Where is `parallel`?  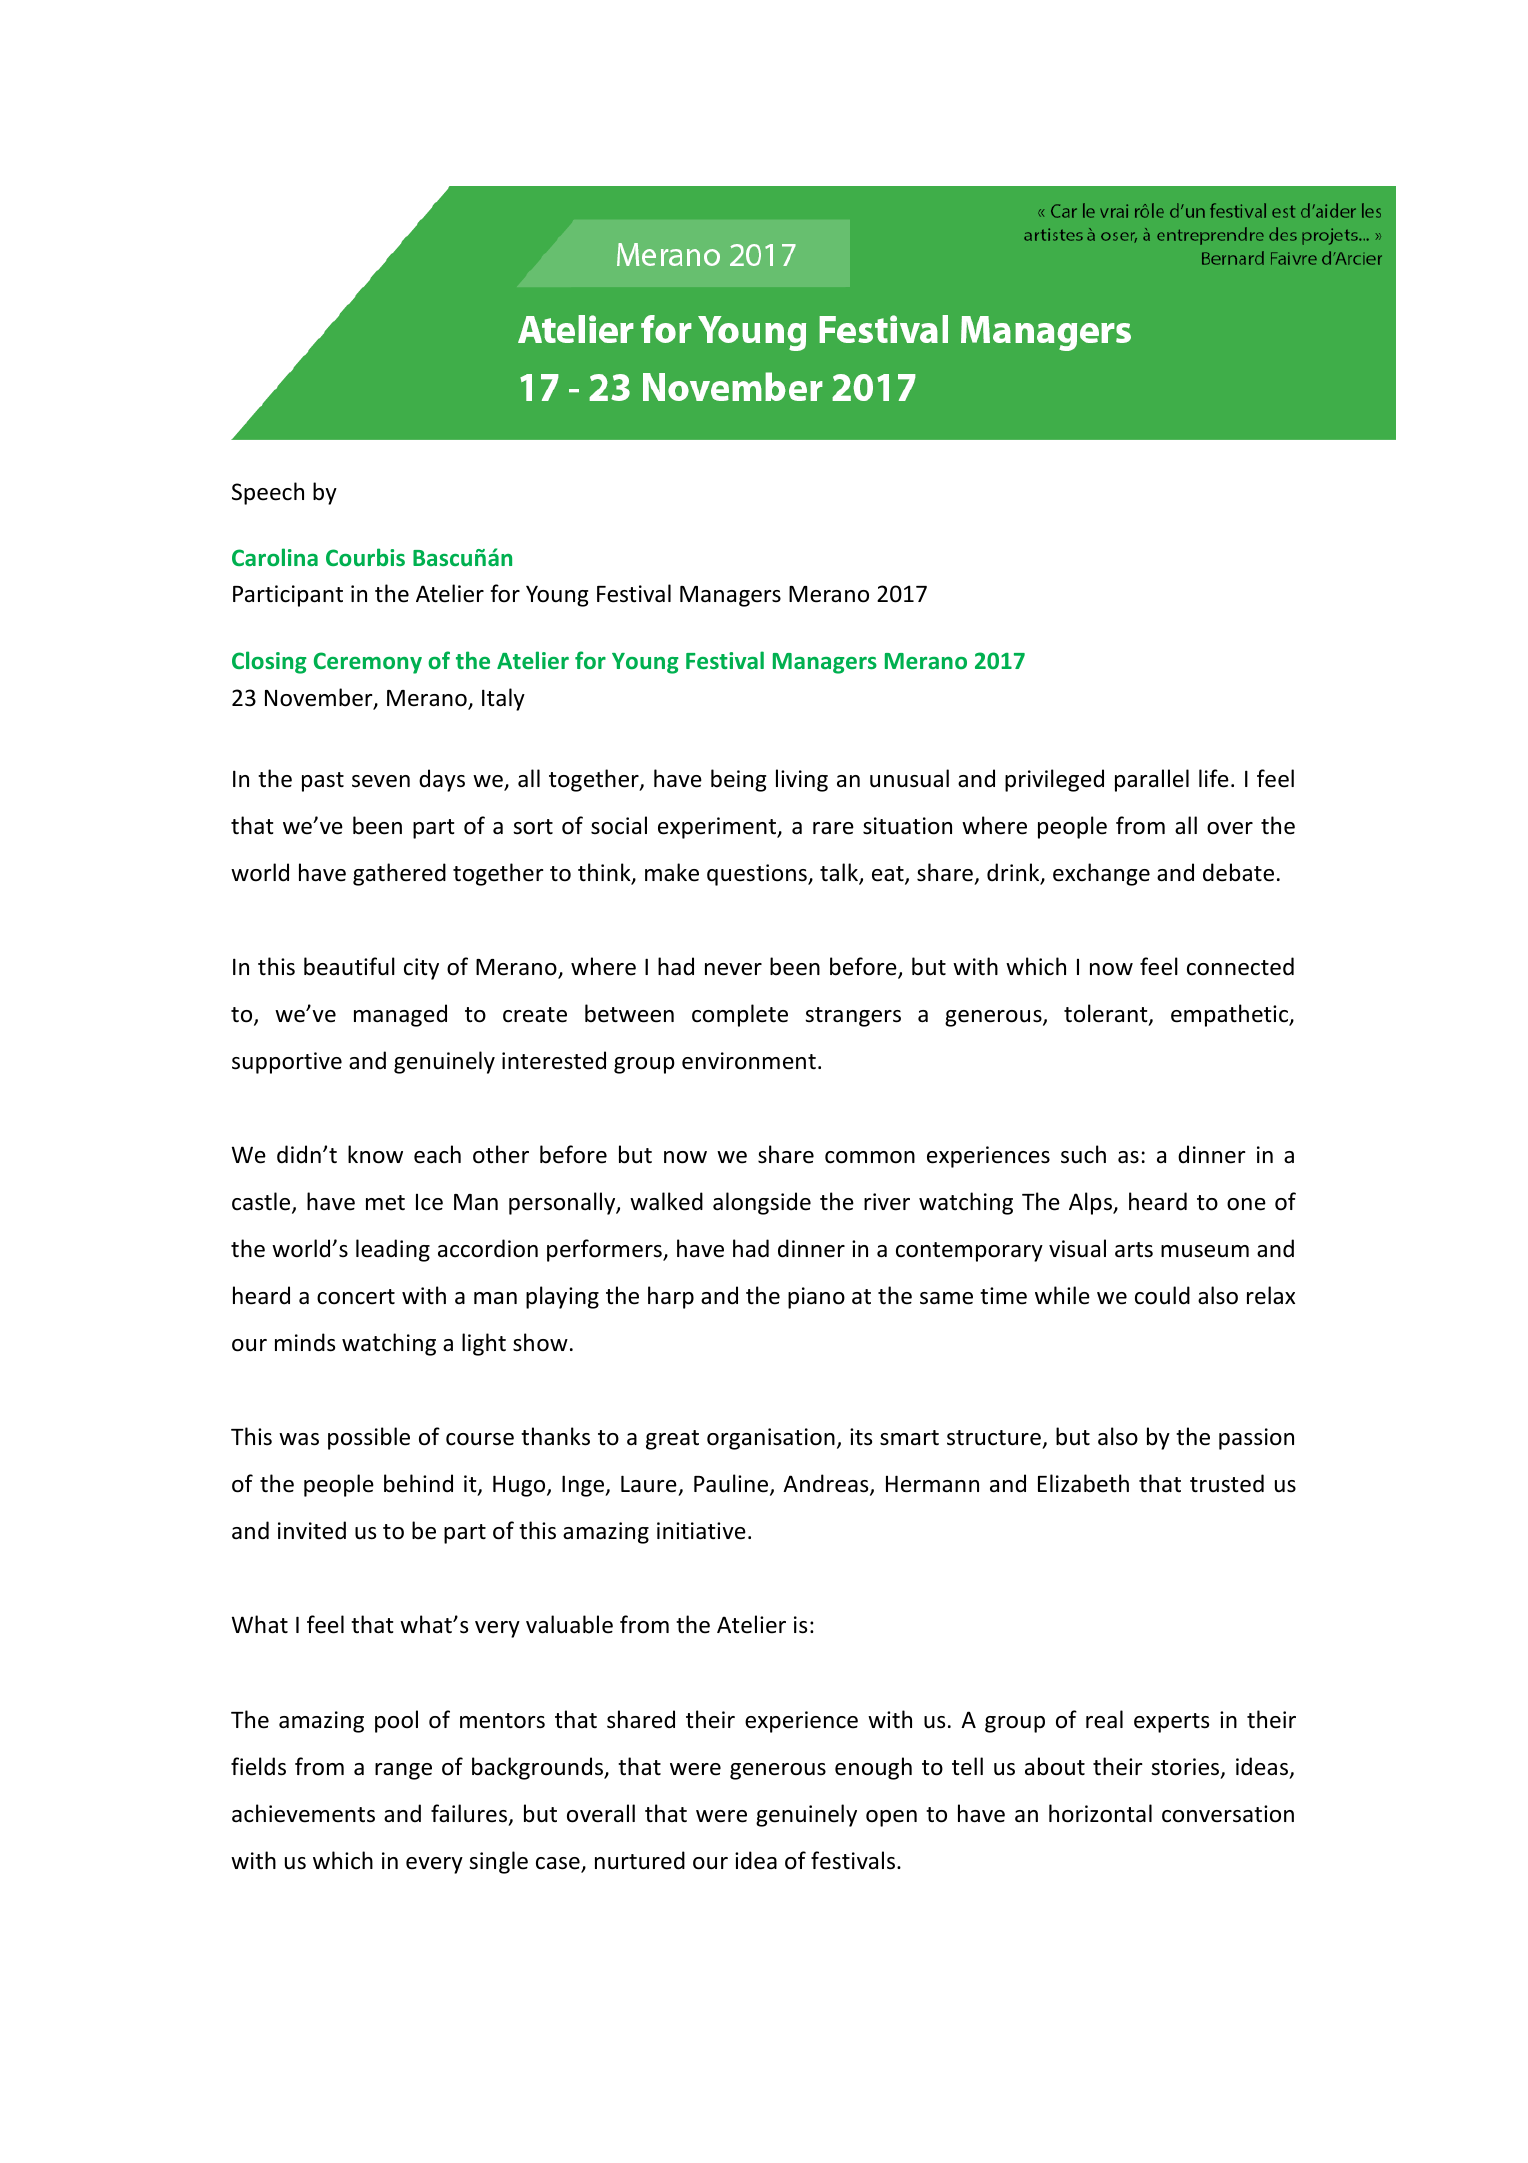 parallel is located at coordinates (1152, 780).
